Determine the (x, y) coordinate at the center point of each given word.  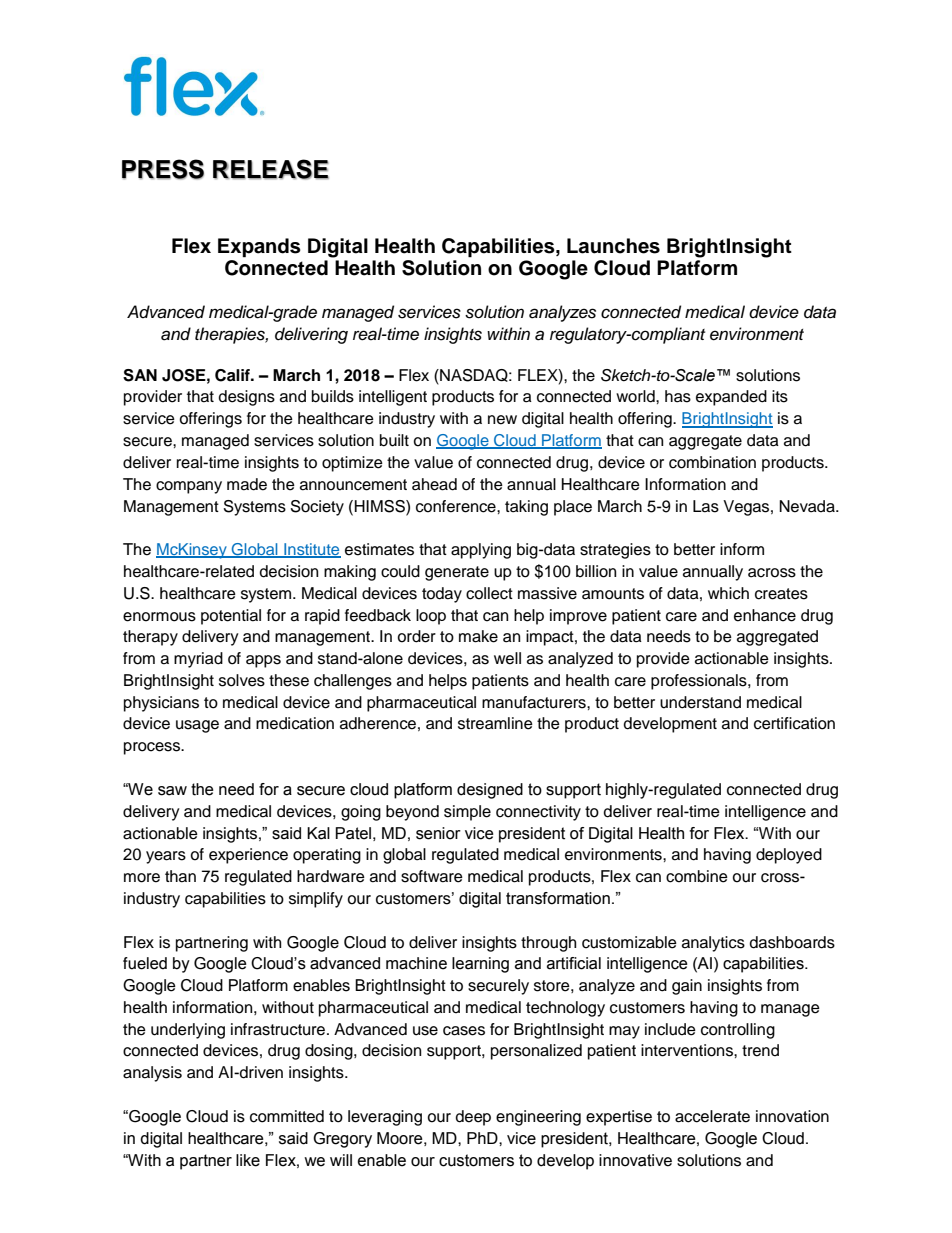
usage (197, 726)
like (248, 1160)
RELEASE (271, 169)
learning (480, 965)
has (678, 396)
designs (247, 398)
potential (231, 617)
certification (794, 723)
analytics (713, 944)
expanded (731, 398)
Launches (613, 246)
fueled (145, 963)
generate (457, 573)
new (502, 420)
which (728, 593)
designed (490, 791)
